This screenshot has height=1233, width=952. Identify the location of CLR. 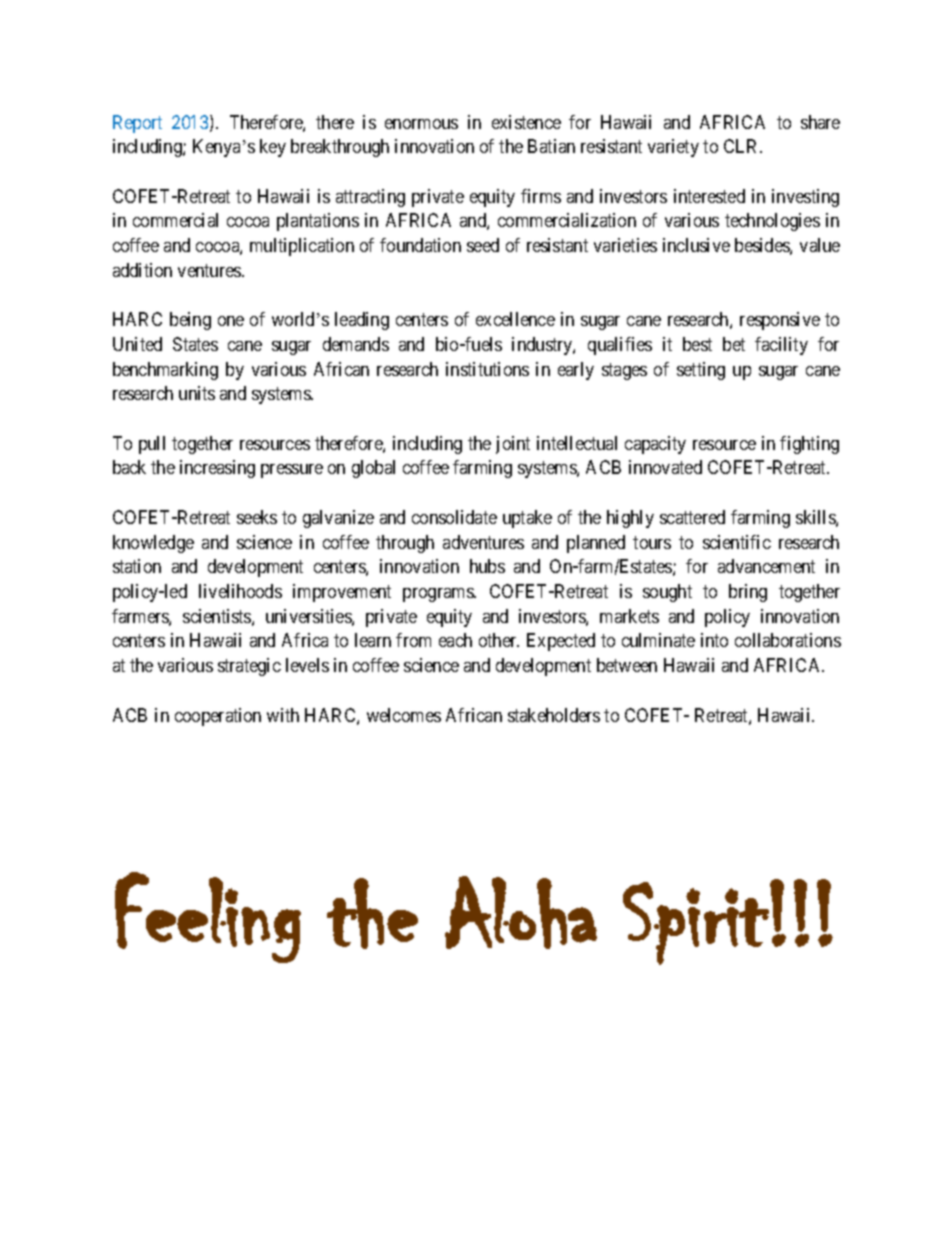
(743, 146).
